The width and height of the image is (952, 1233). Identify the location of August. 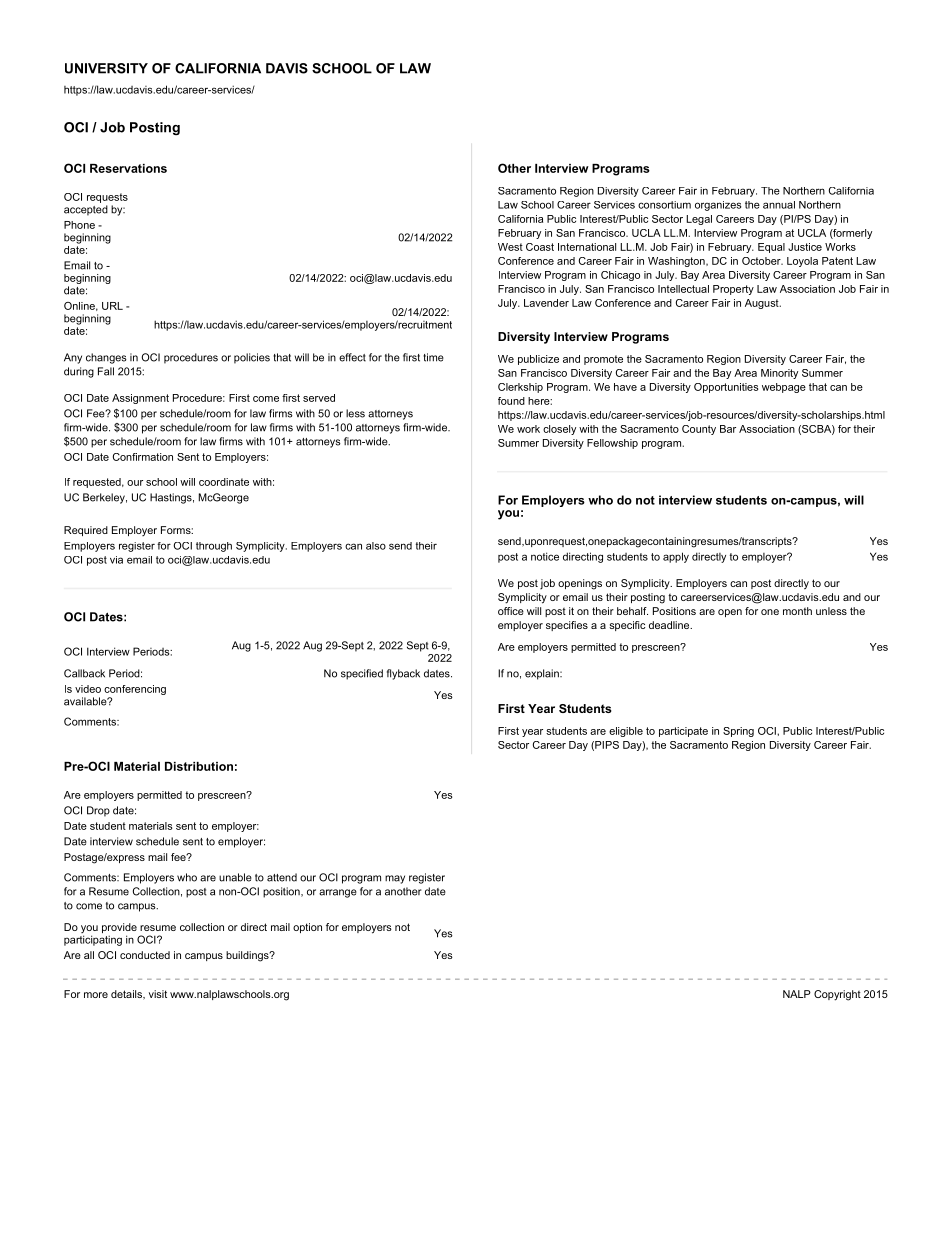
(763, 304).
